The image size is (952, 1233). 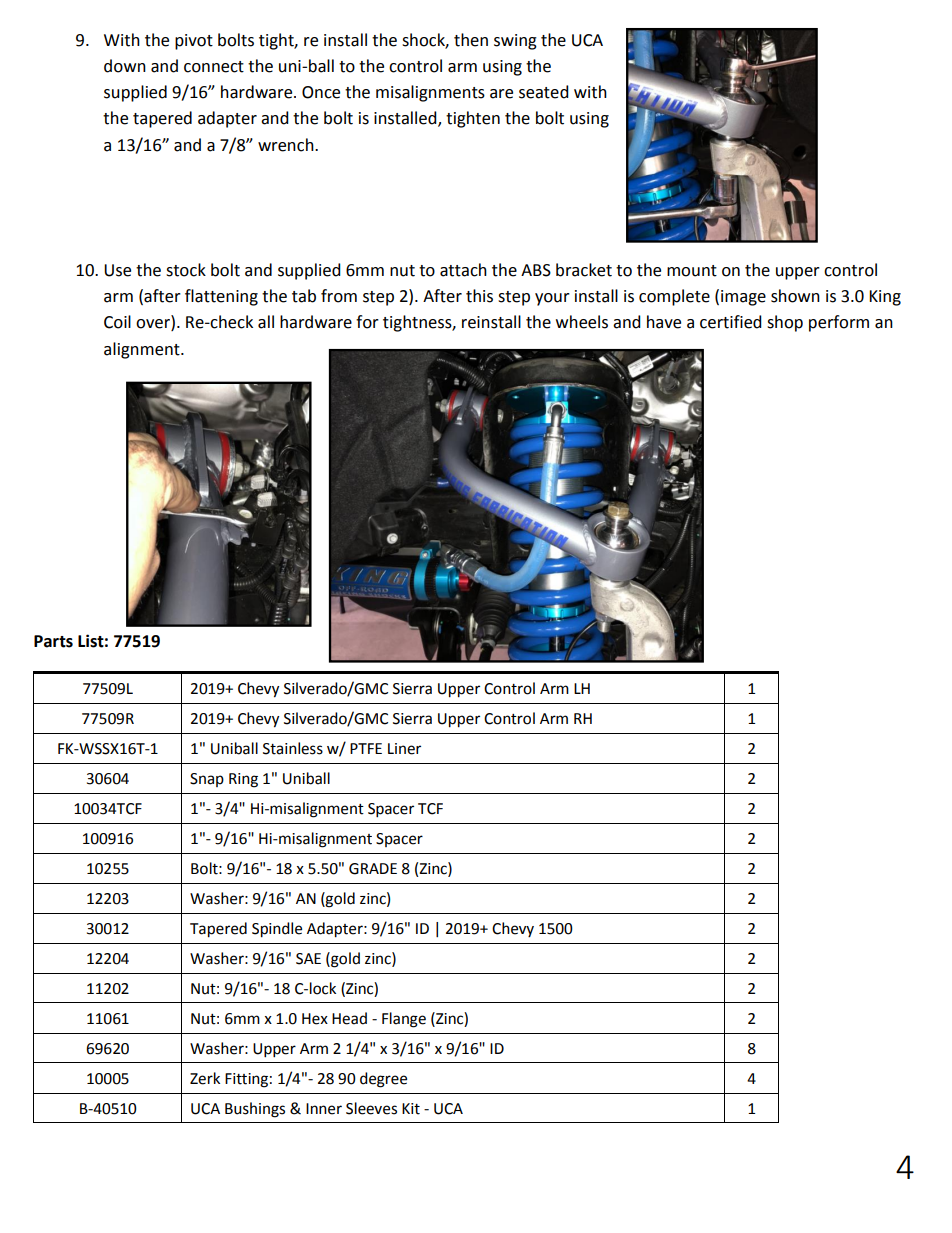 What do you see at coordinates (205, 1078) in the screenshot?
I see `Zerk` at bounding box center [205, 1078].
